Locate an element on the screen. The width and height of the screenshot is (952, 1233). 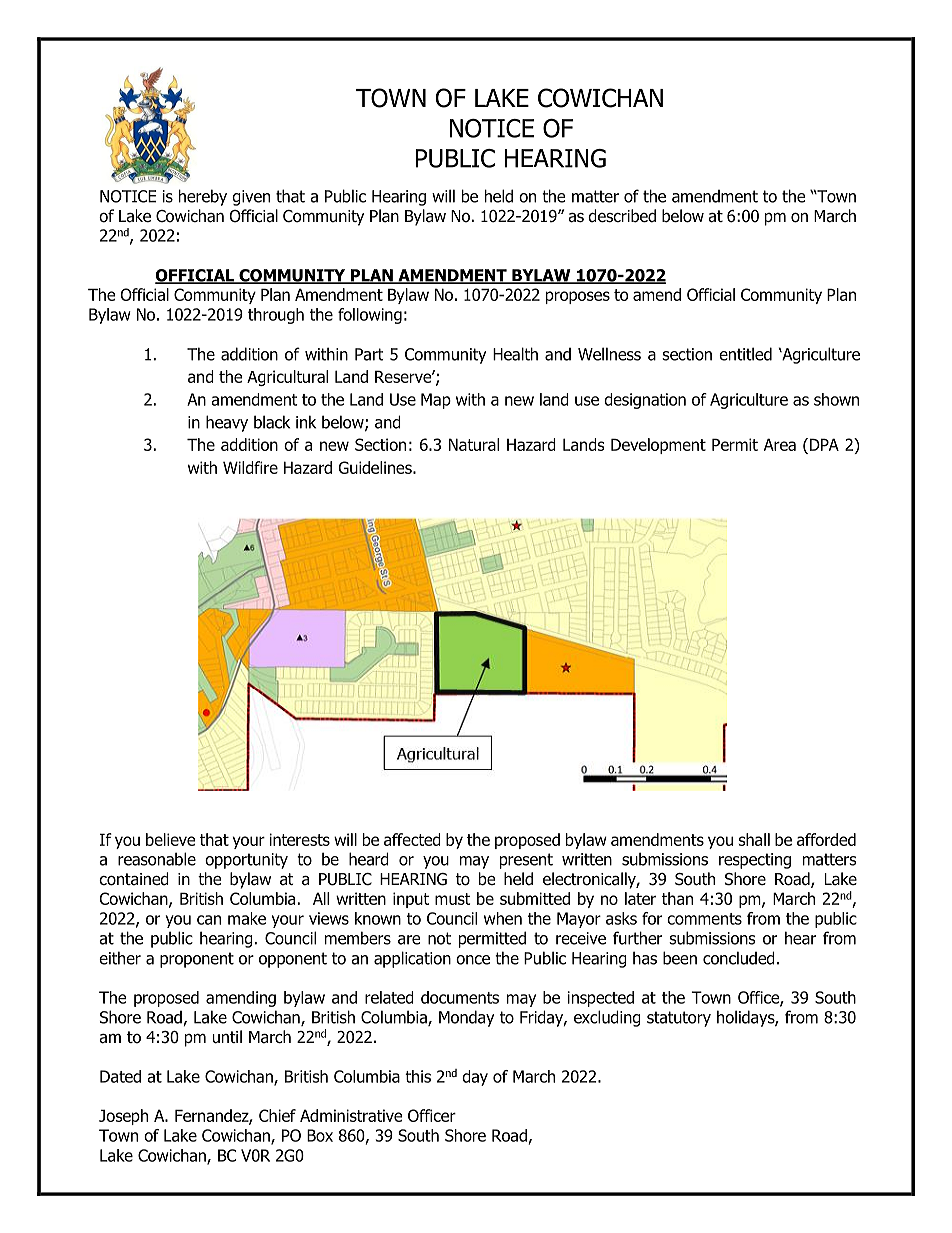
hereby is located at coordinates (203, 197).
